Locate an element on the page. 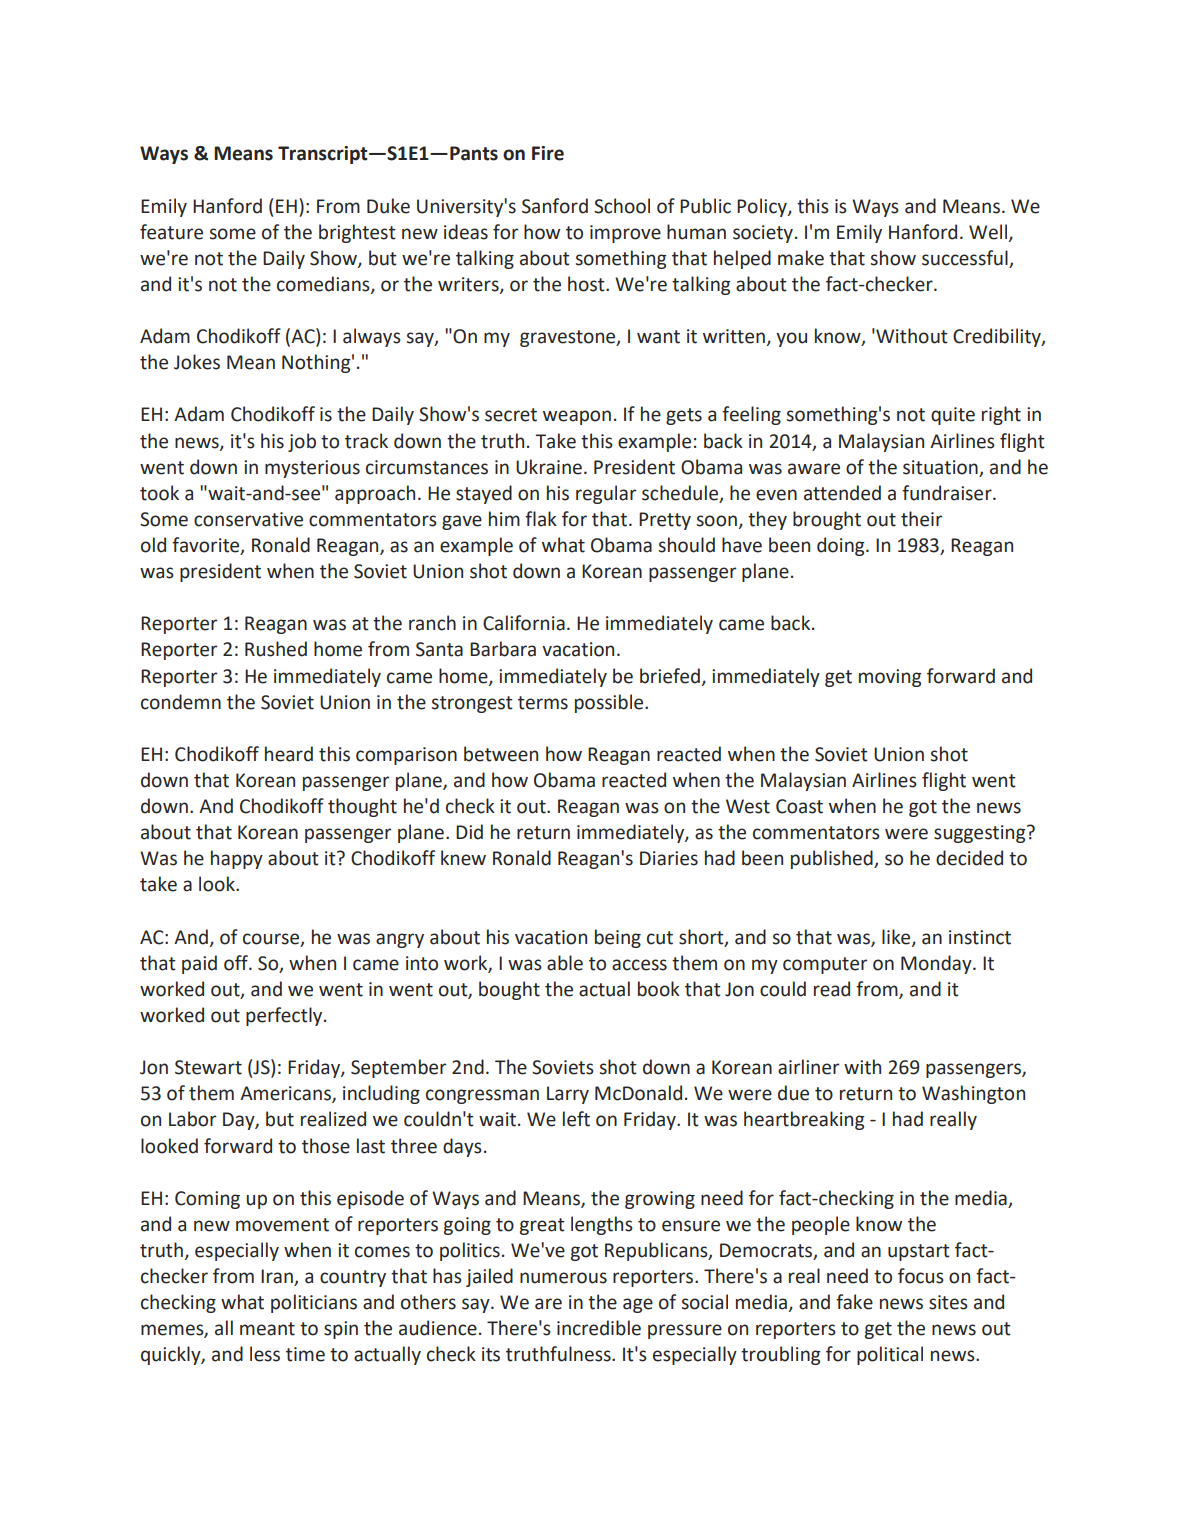 This image has height=1540, width=1190. between is located at coordinates (501, 754).
